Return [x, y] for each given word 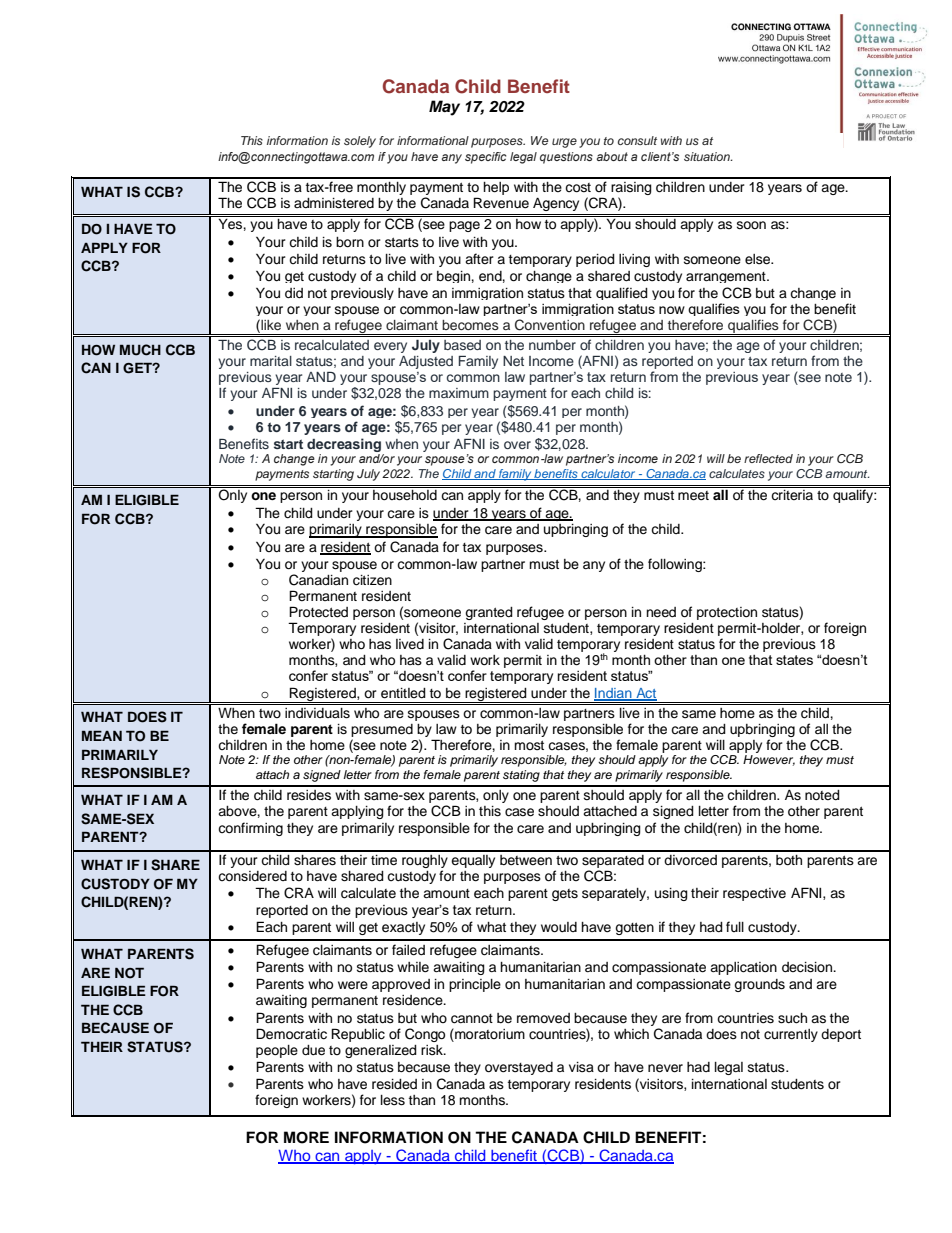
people [277, 1051]
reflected [768, 458]
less [393, 1100]
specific [486, 158]
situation [708, 156]
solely [360, 142]
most [529, 745]
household [405, 495]
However [769, 760]
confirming [250, 829]
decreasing [344, 445]
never [665, 1068]
